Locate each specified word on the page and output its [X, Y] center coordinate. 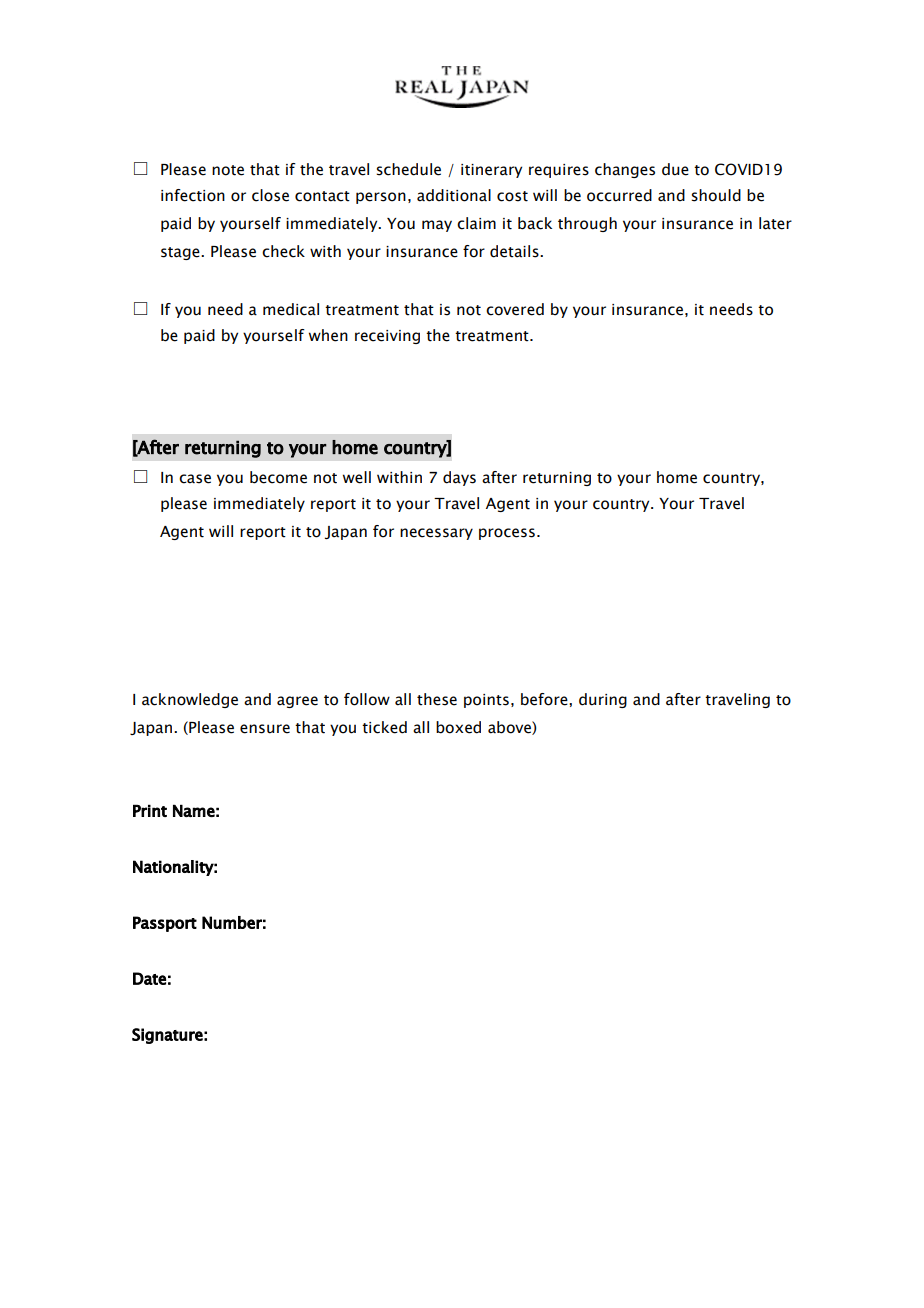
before [545, 699]
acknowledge [190, 700]
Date [149, 978]
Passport [165, 924]
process [507, 534]
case [195, 479]
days [459, 478]
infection [193, 195]
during [603, 700]
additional [454, 195]
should [716, 195]
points [486, 701]
